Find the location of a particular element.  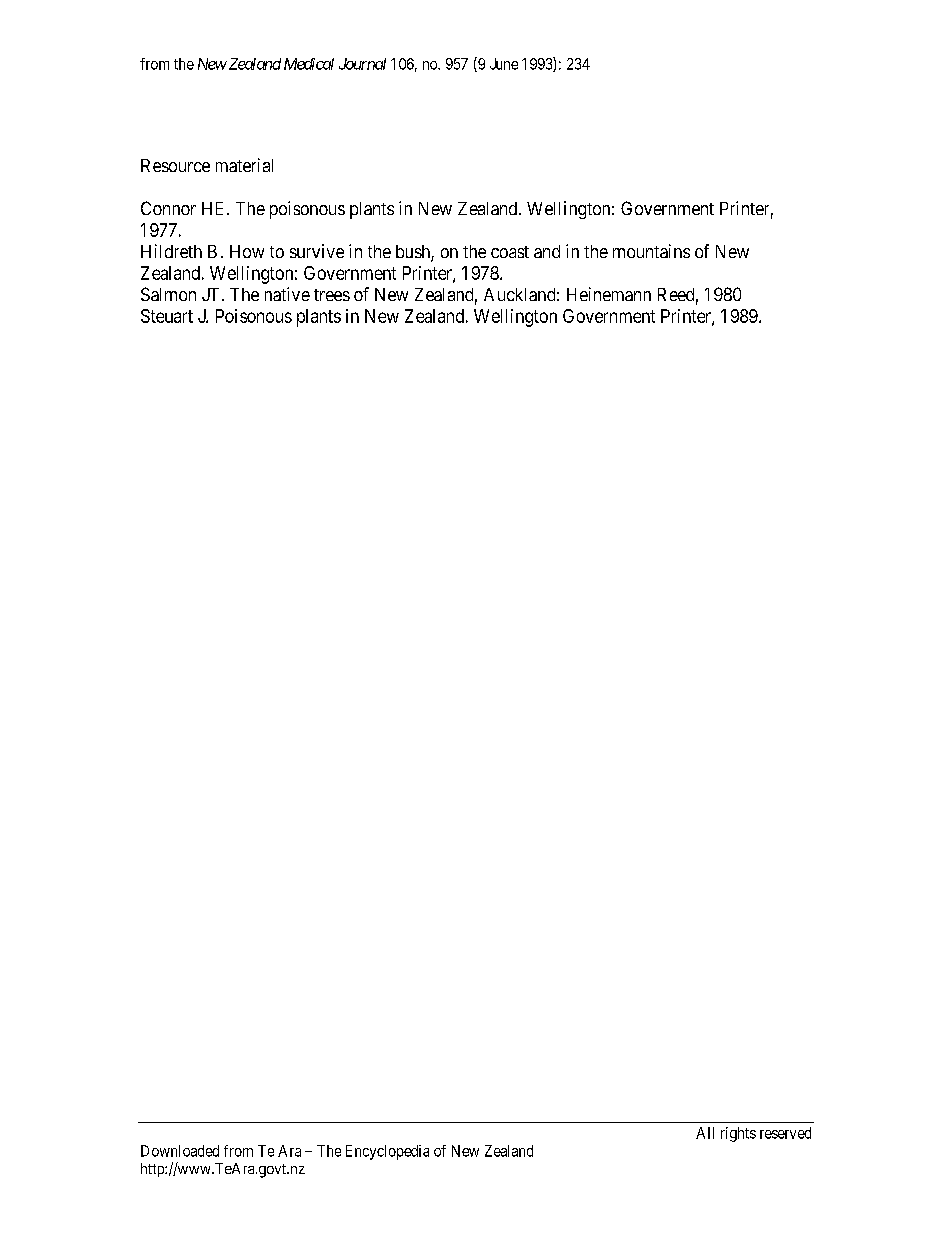

All is located at coordinates (705, 1133).
